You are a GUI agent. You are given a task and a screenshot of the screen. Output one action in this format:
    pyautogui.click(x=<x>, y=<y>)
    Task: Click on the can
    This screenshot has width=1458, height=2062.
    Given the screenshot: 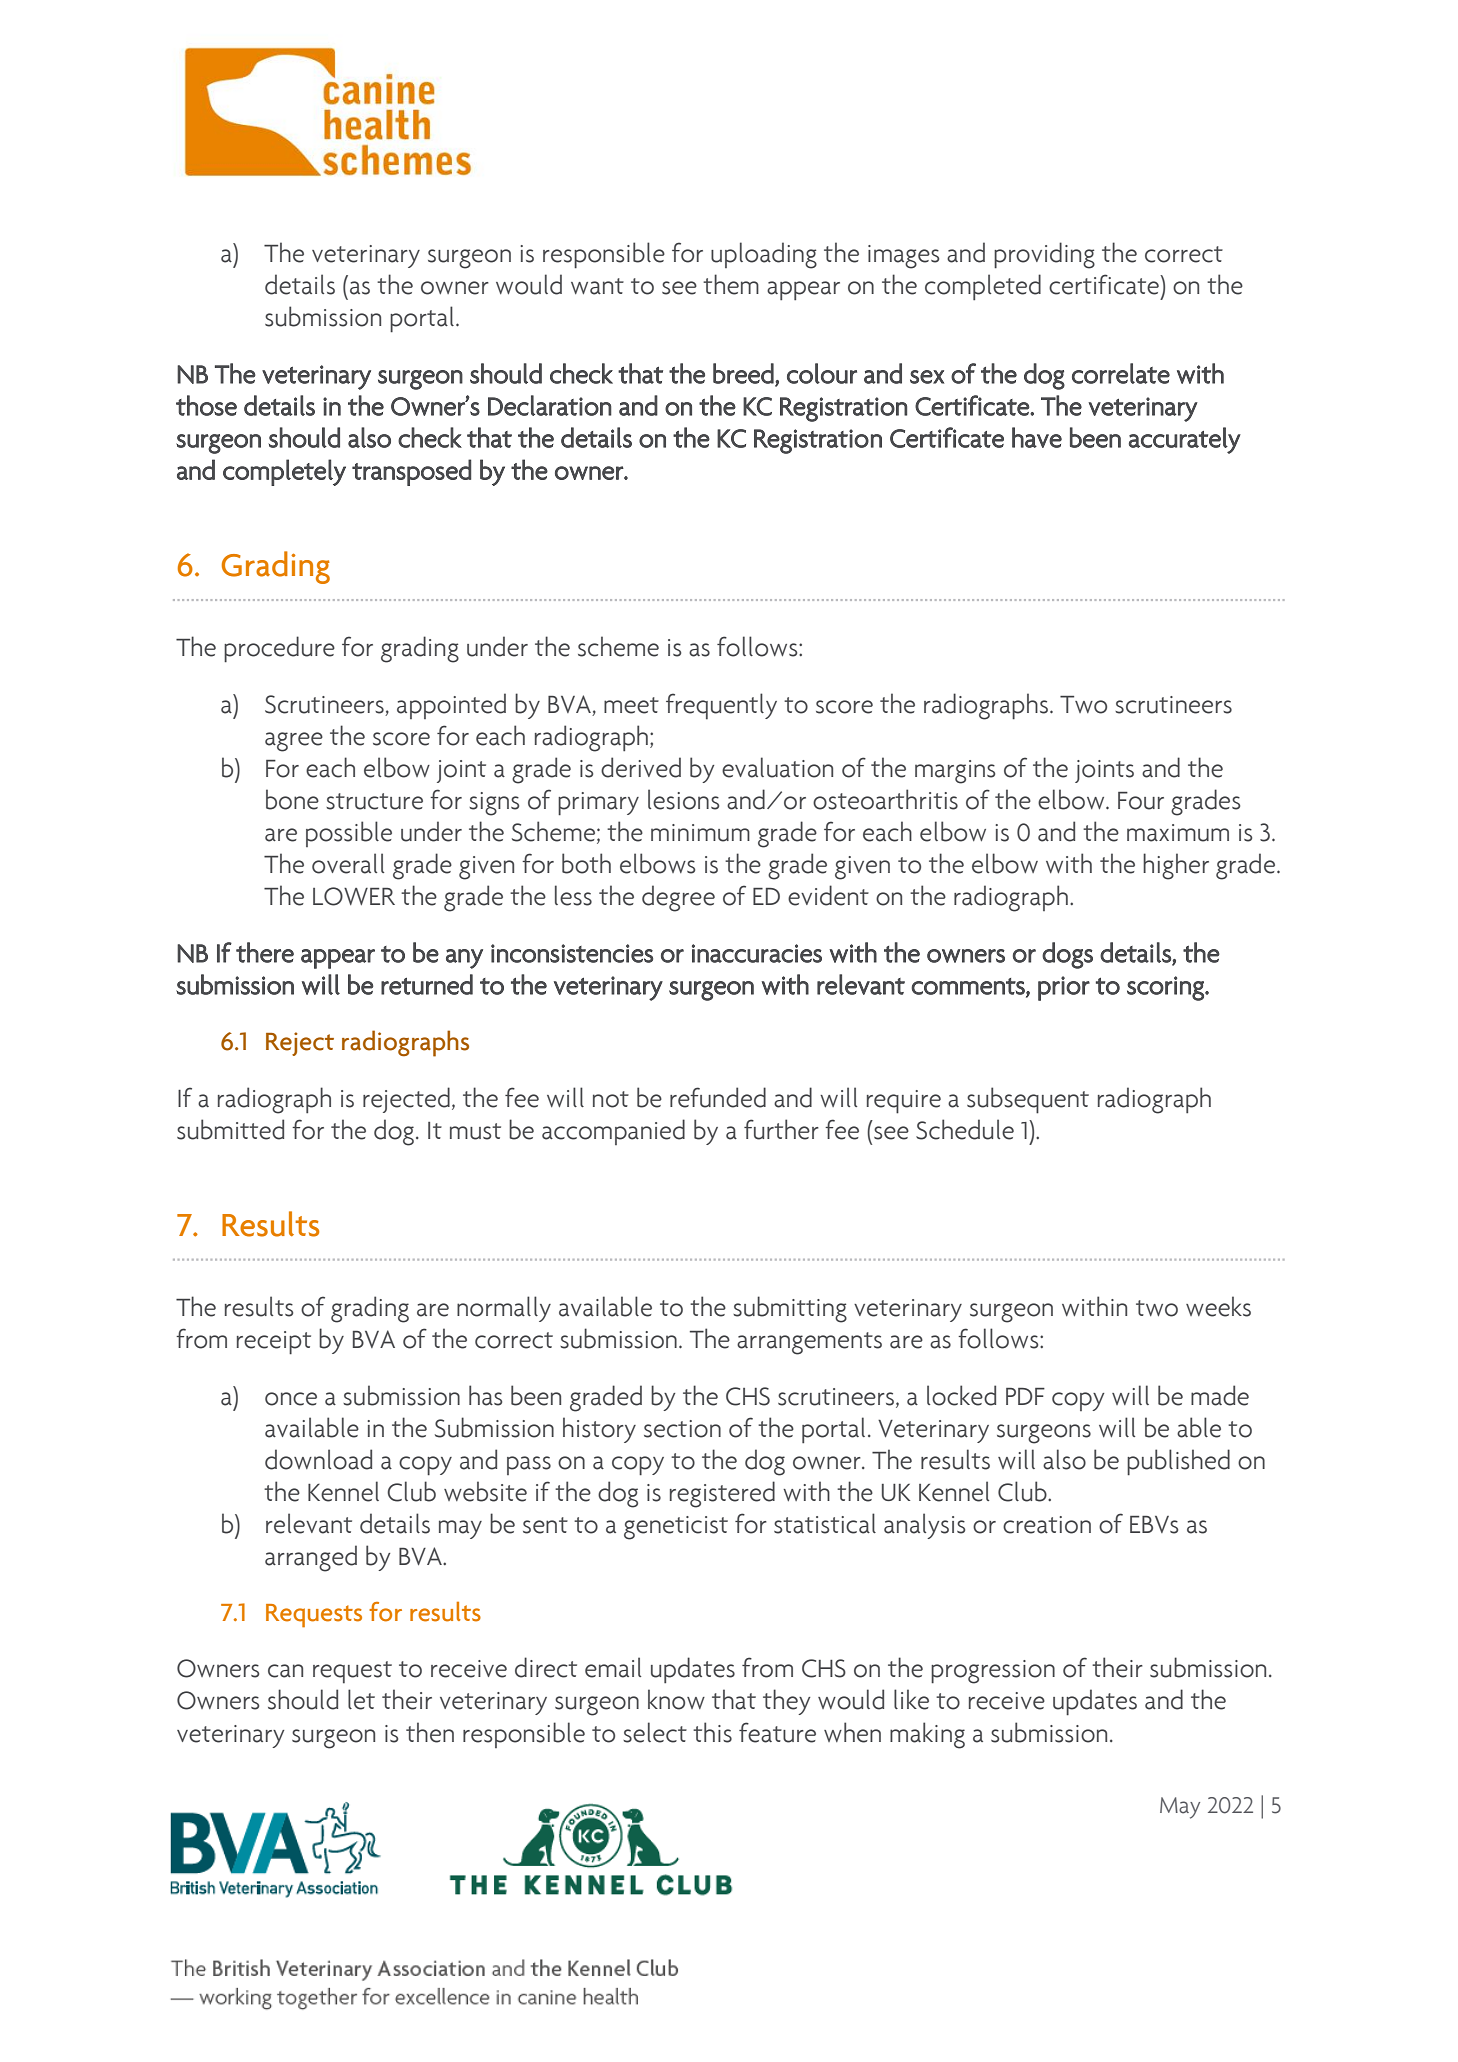 What is the action you would take?
    pyautogui.click(x=285, y=1671)
